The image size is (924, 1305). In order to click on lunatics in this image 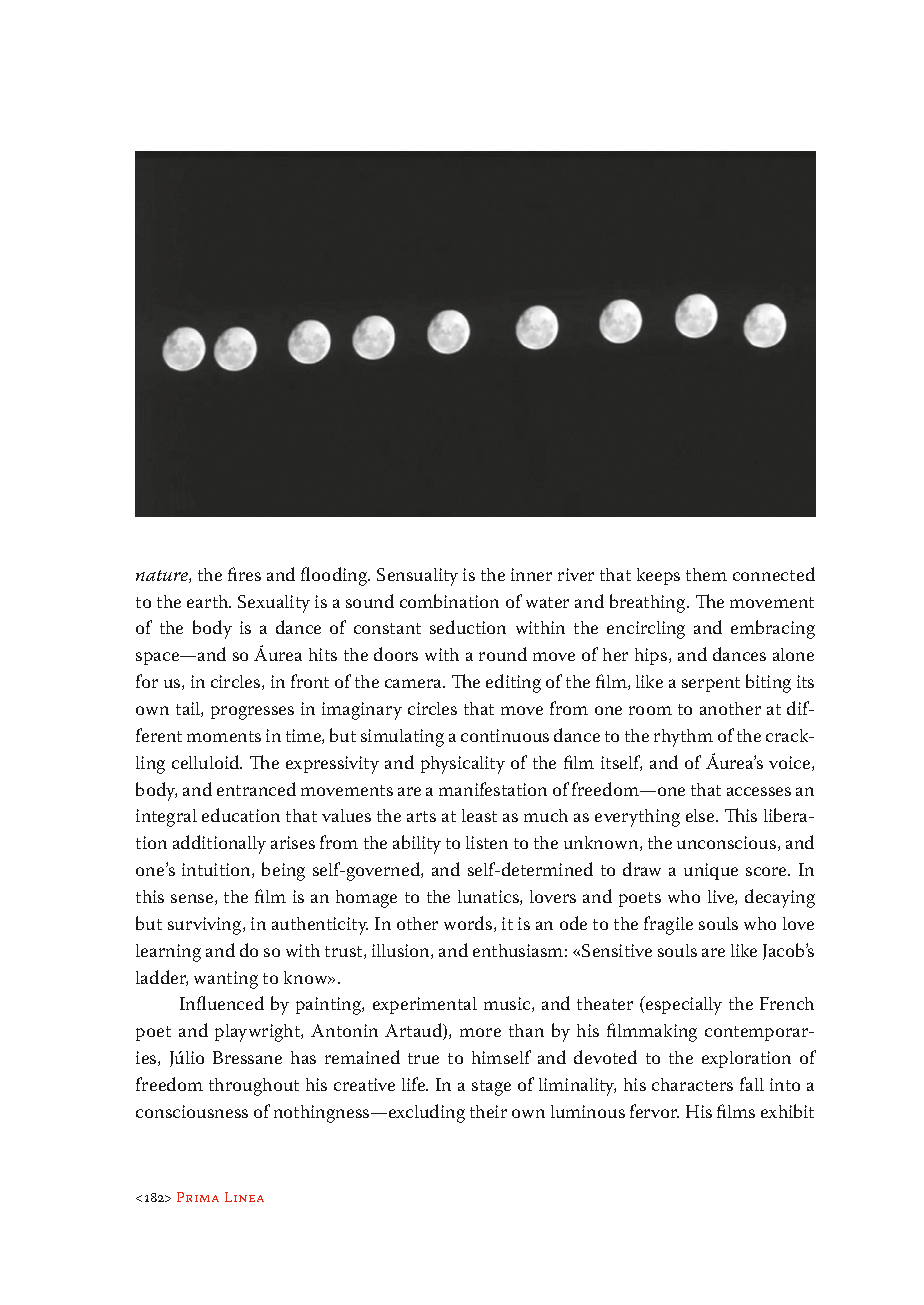, I will do `click(489, 897)`.
